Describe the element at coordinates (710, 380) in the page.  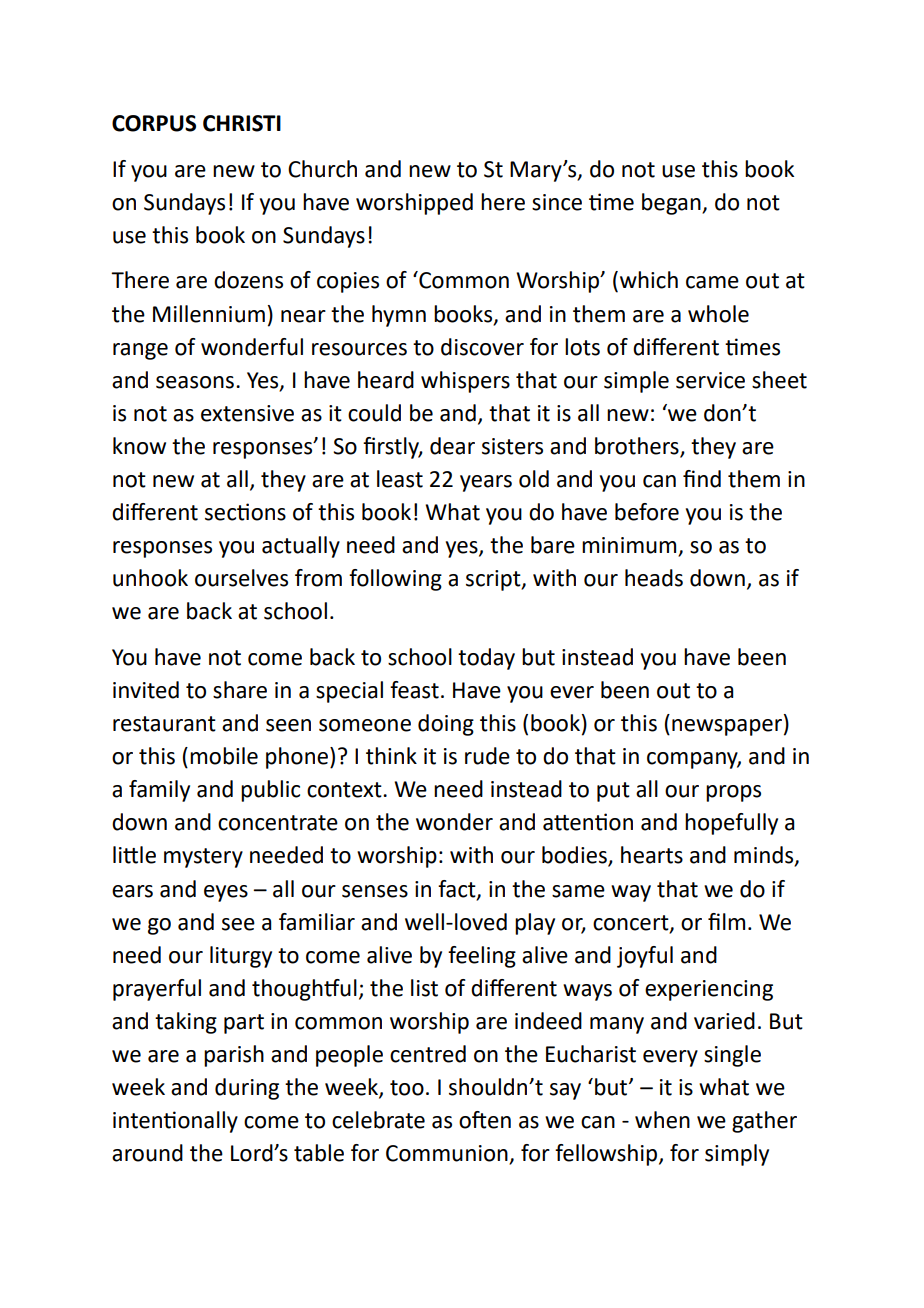
I see `service` at that location.
